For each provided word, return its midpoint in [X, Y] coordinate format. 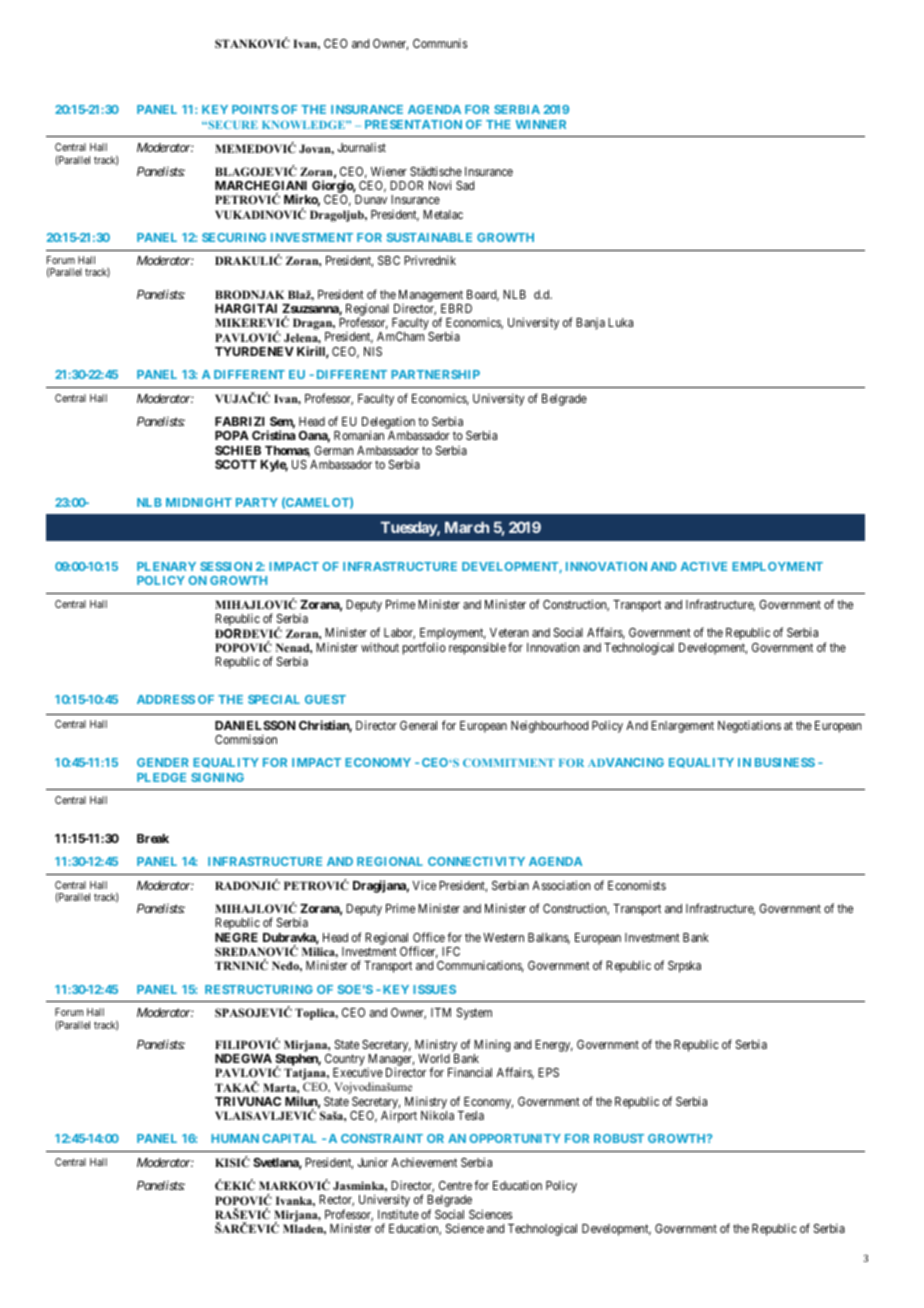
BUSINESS [785, 762]
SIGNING [217, 777]
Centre [455, 1185]
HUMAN [235, 1138]
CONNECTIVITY [476, 861]
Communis [440, 43]
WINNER [541, 124]
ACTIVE [704, 566]
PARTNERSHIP [435, 374]
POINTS [255, 109]
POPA [232, 435]
